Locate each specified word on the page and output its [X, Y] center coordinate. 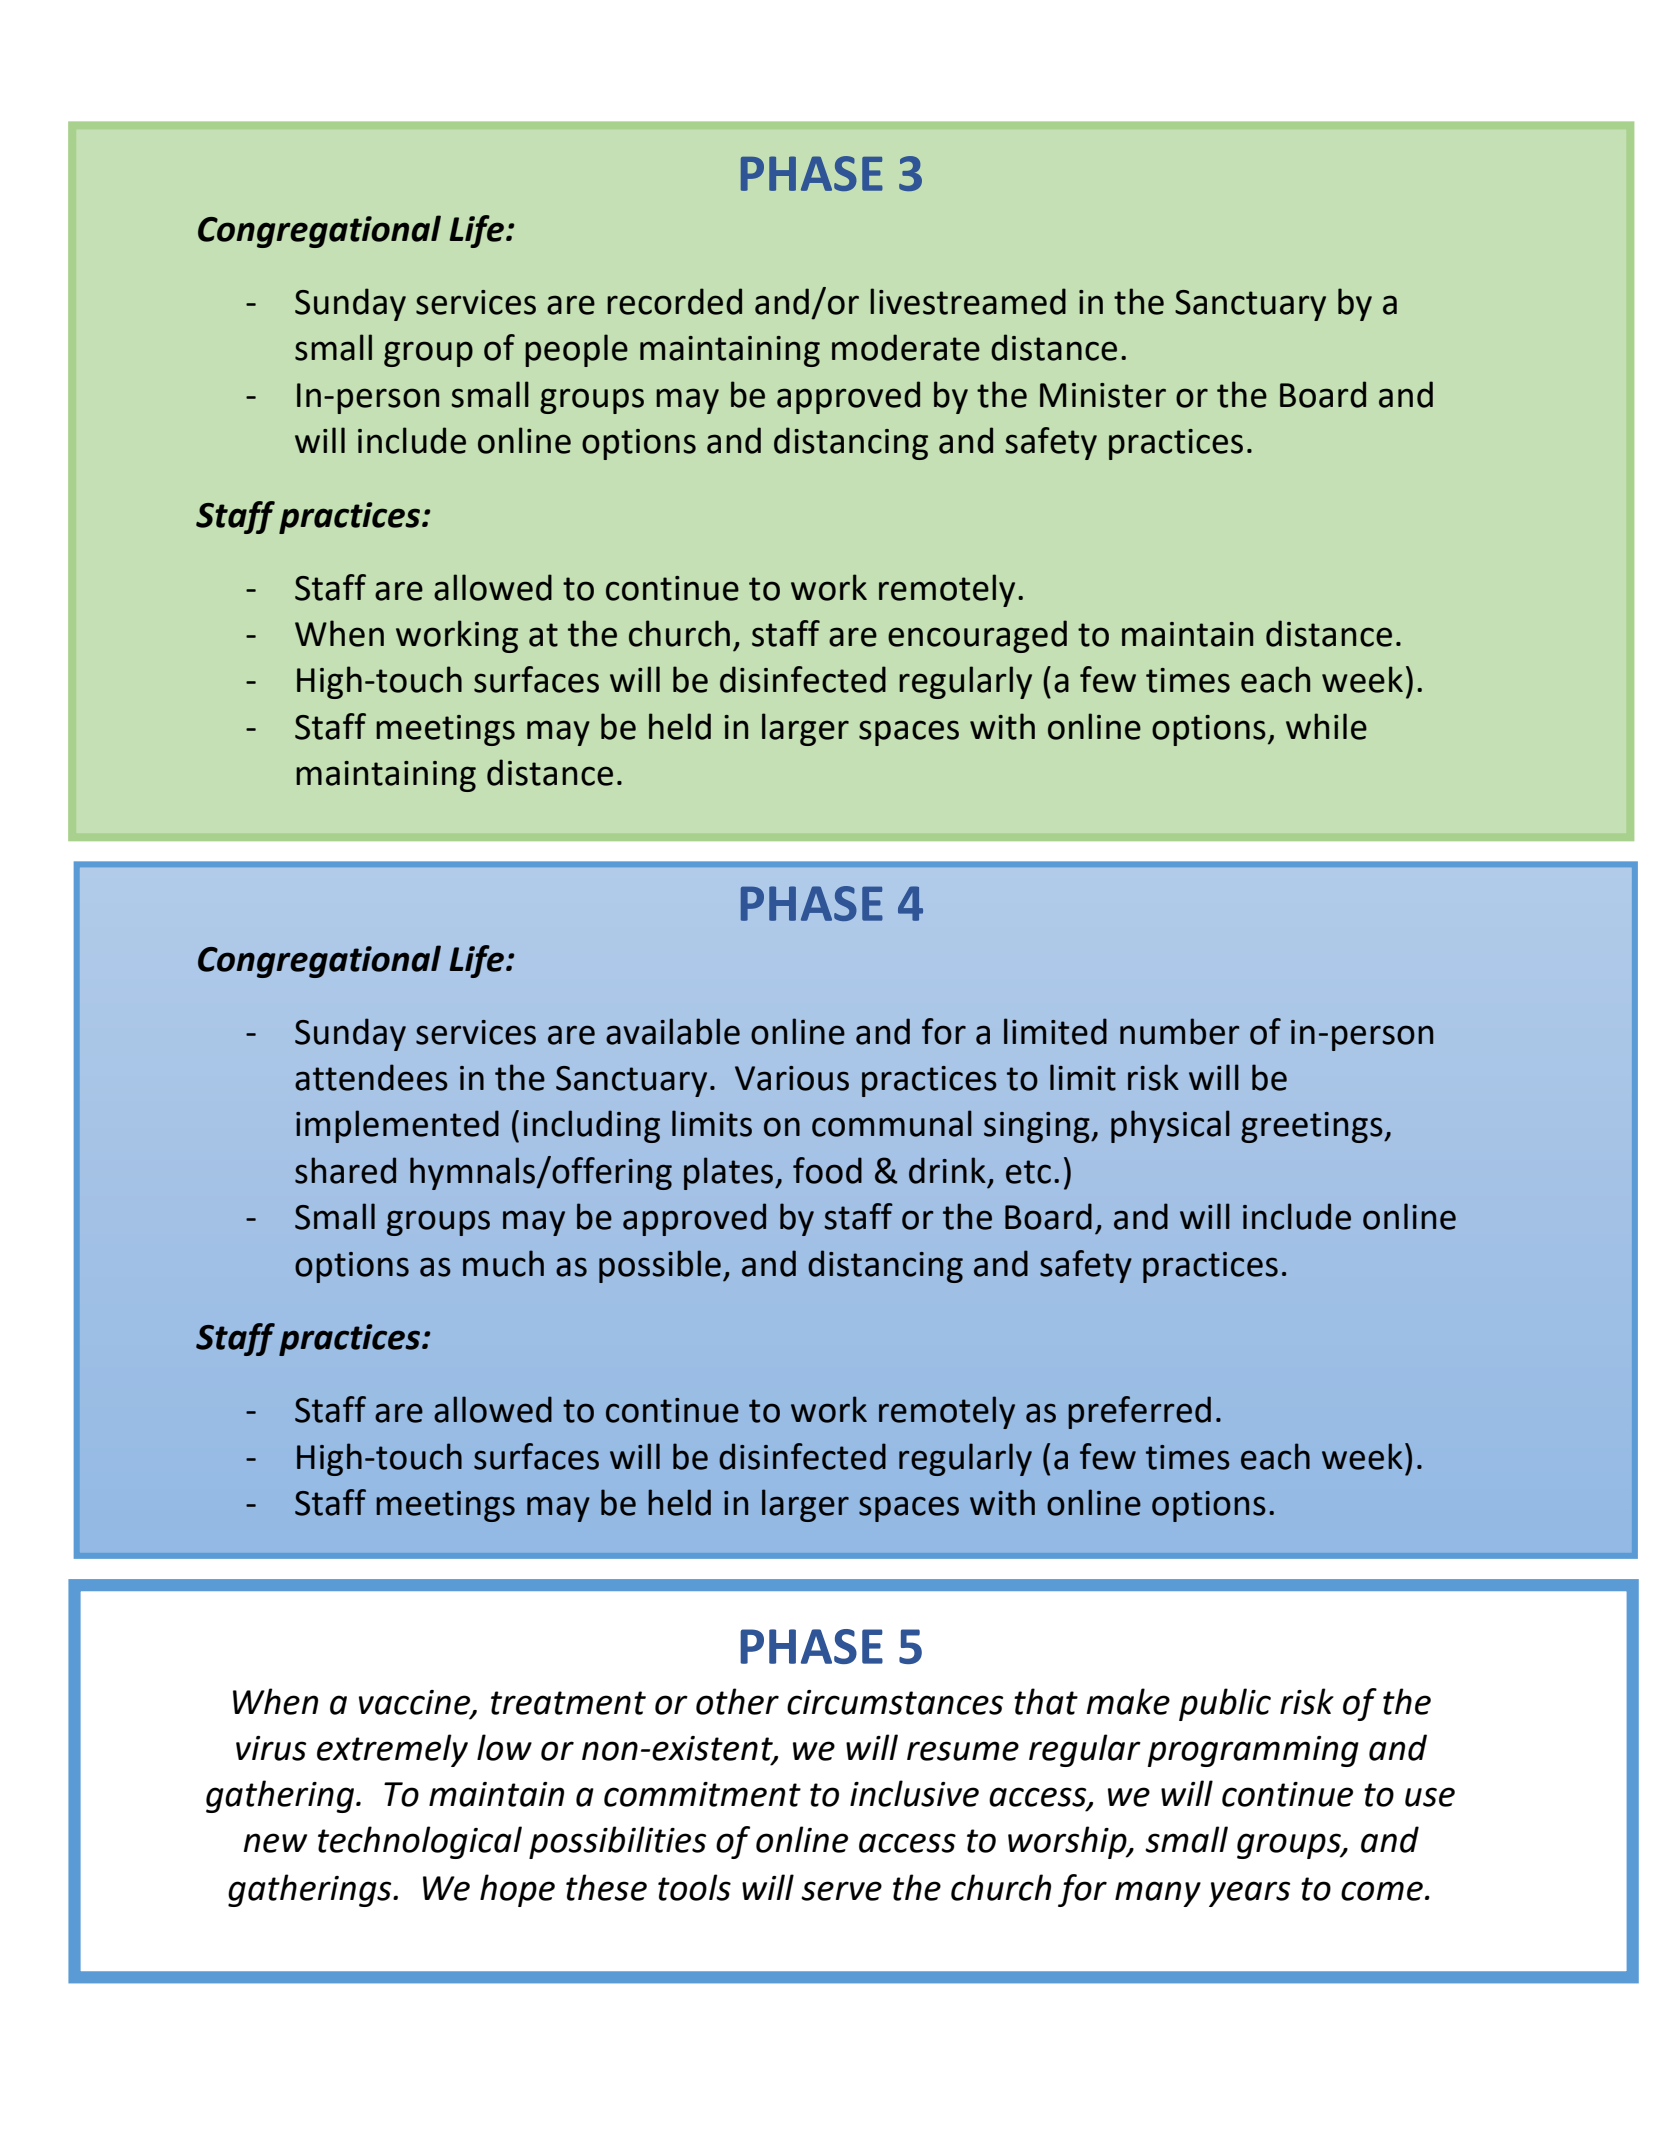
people [576, 350]
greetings [1313, 1127]
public [1225, 1704]
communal [892, 1123]
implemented [397, 1126]
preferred [1139, 1412]
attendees [371, 1077]
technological [420, 1842]
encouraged [977, 636]
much [503, 1263]
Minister [1103, 395]
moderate [906, 347]
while [1326, 726]
